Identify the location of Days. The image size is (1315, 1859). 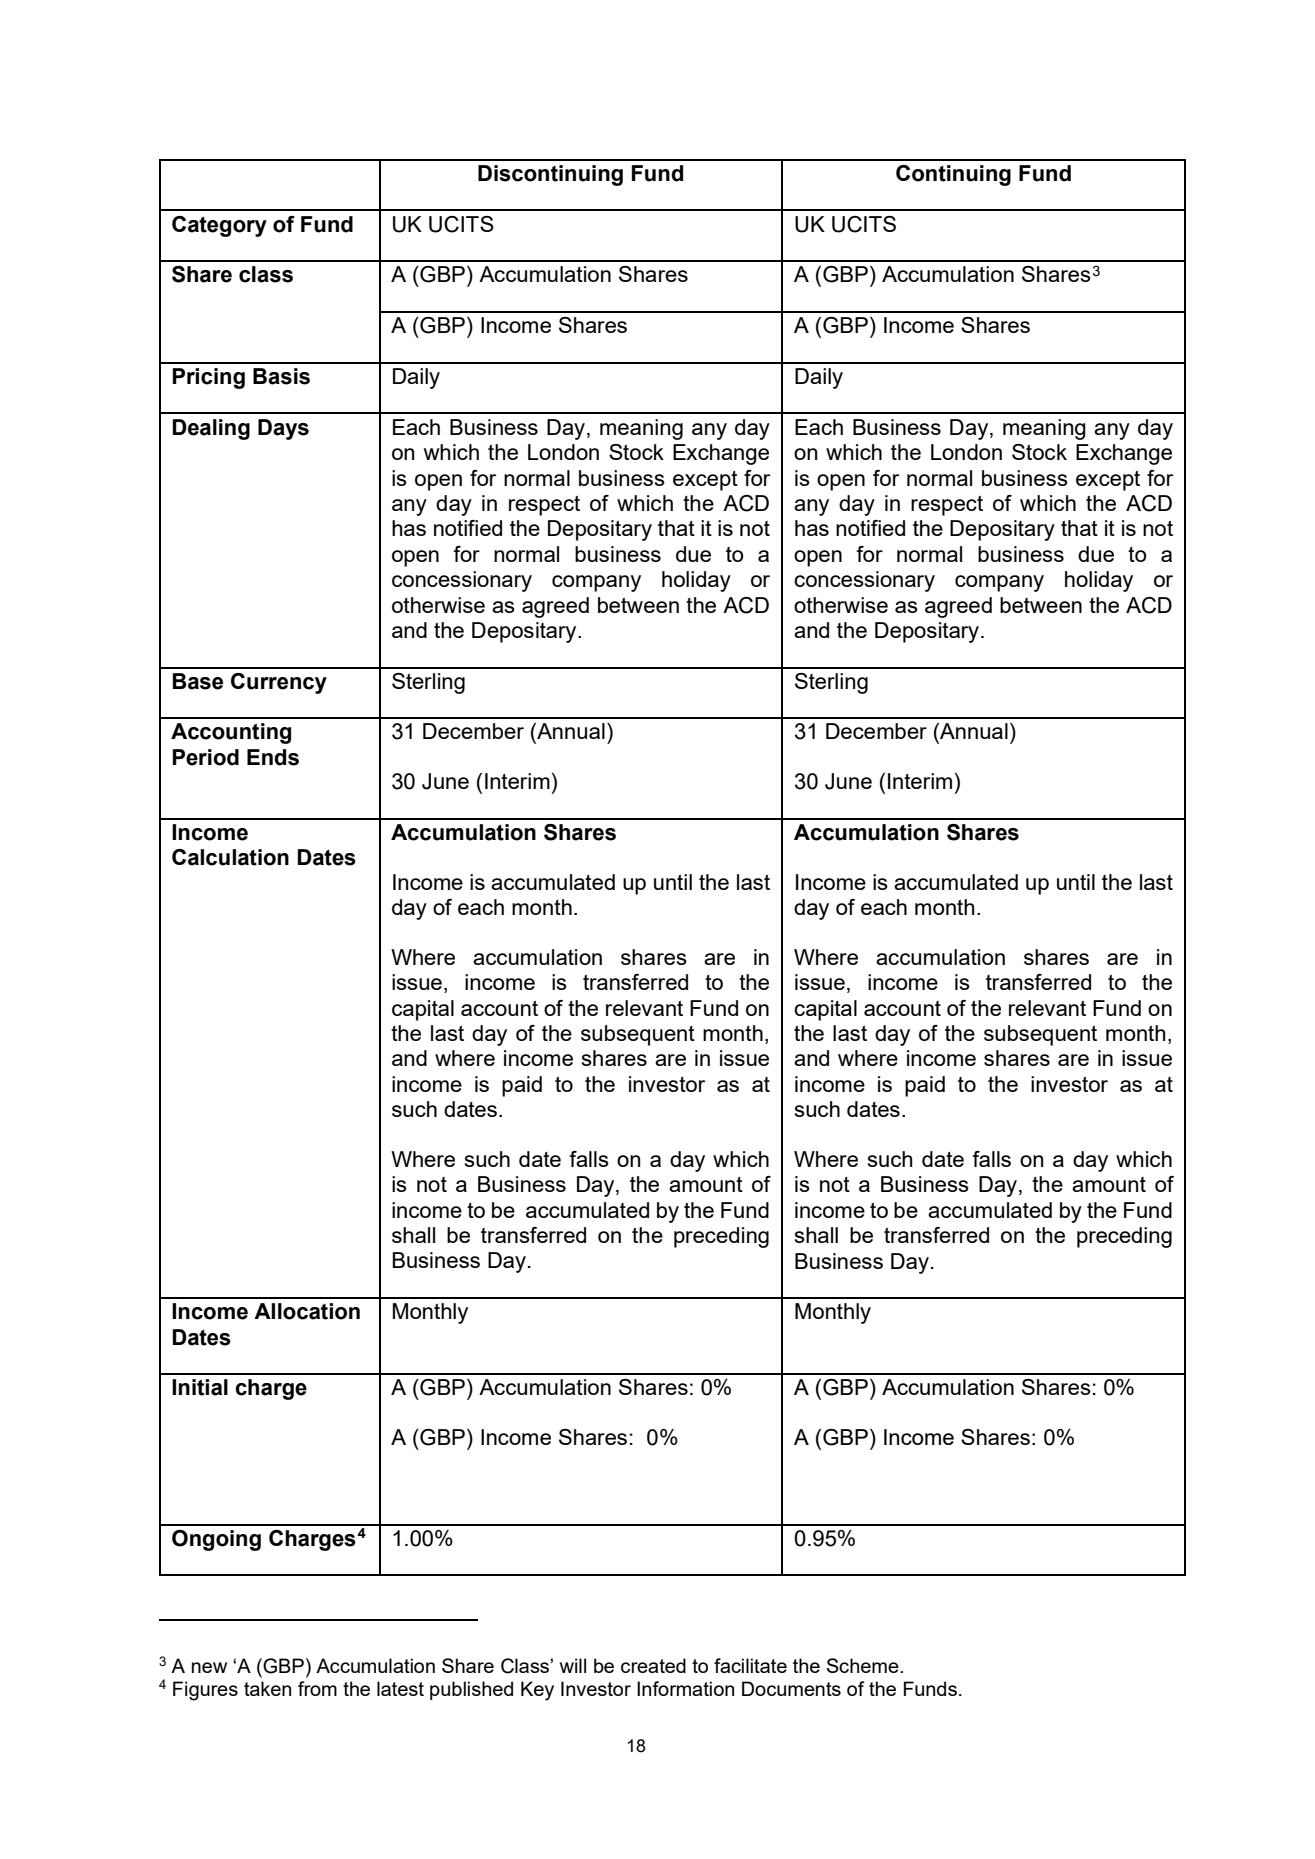
(283, 429).
